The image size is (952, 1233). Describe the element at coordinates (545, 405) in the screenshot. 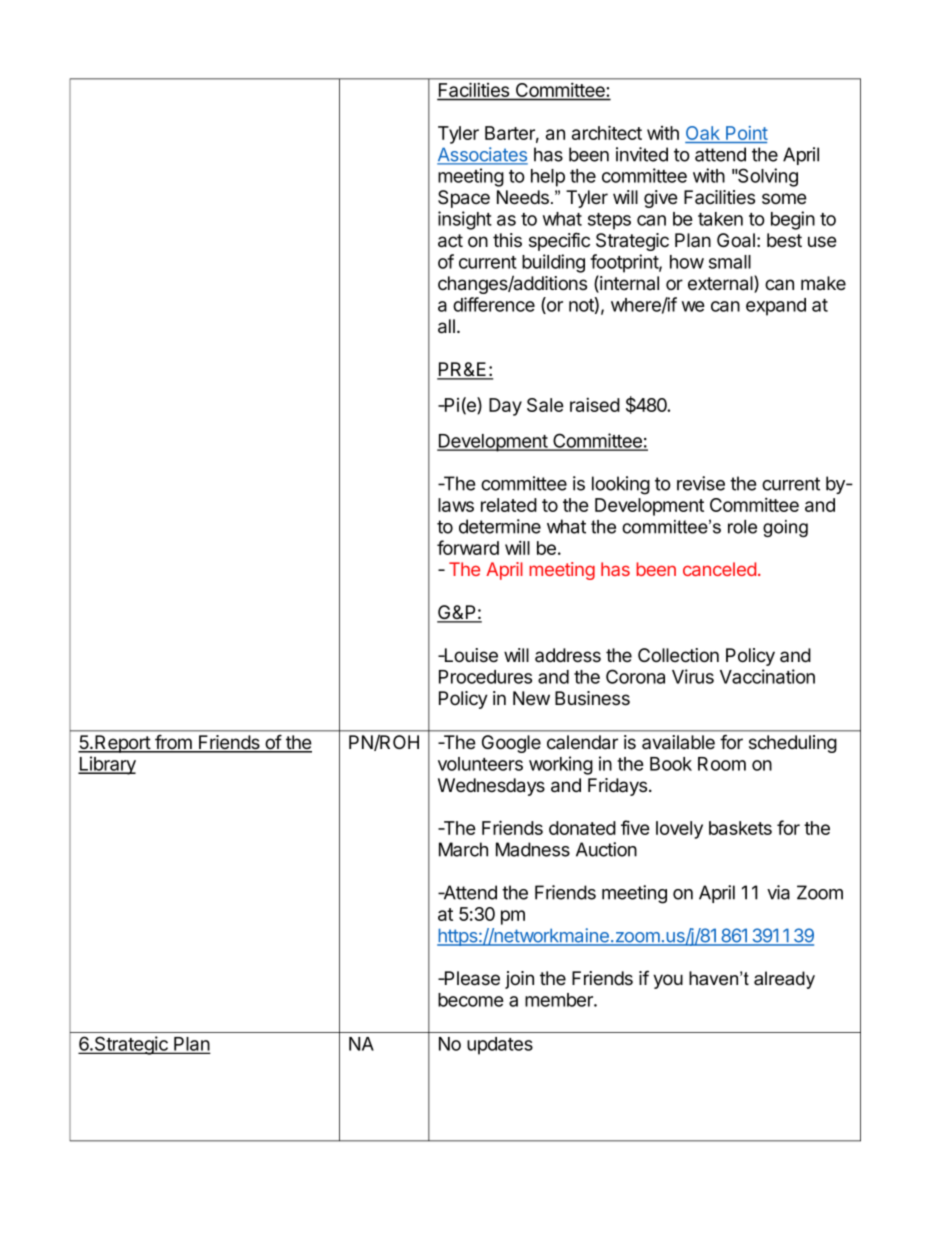

I see `Sale` at that location.
